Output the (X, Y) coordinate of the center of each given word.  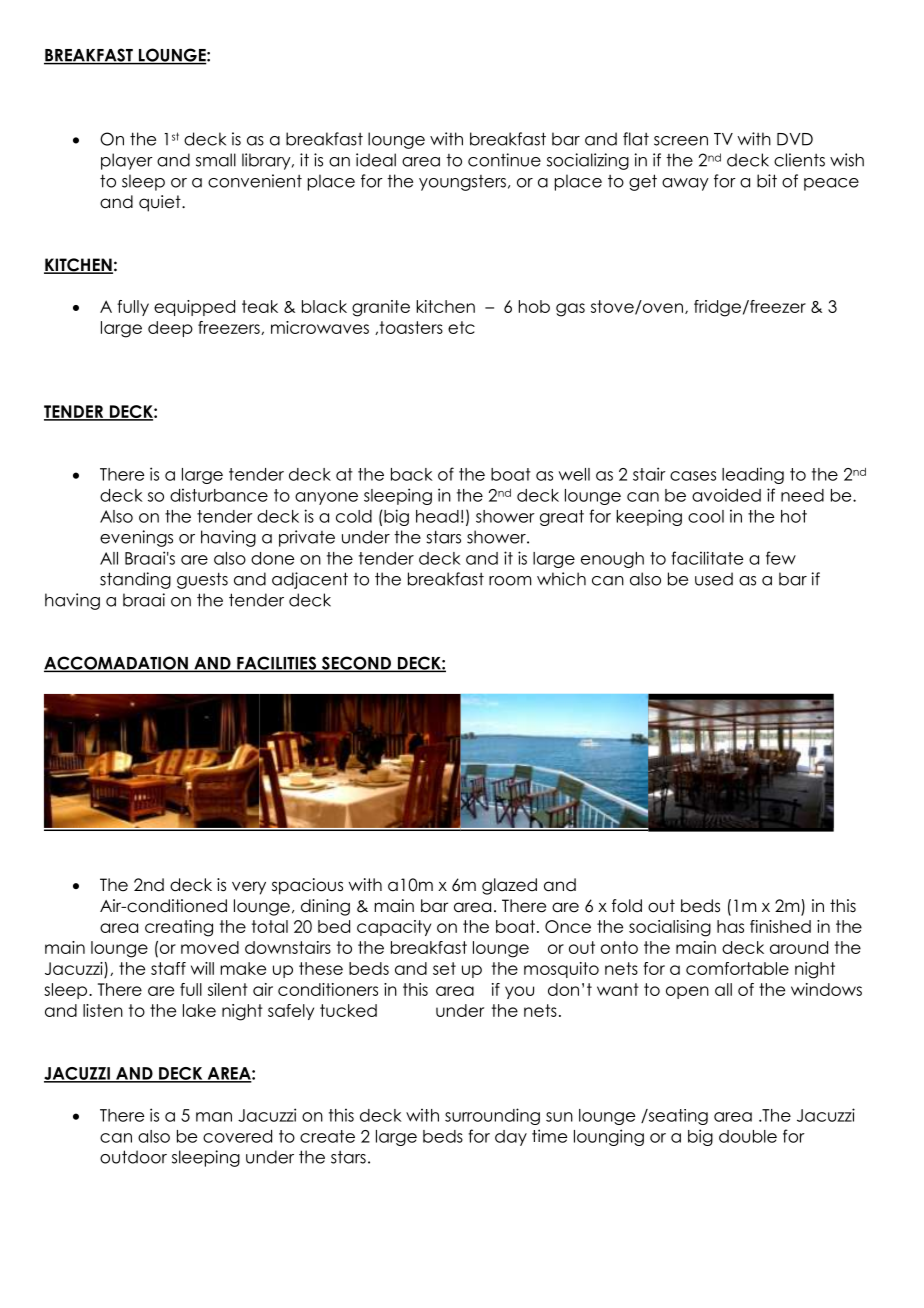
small (216, 160)
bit (767, 181)
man (214, 1117)
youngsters (462, 183)
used (714, 579)
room (510, 581)
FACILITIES (277, 664)
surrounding (492, 1116)
